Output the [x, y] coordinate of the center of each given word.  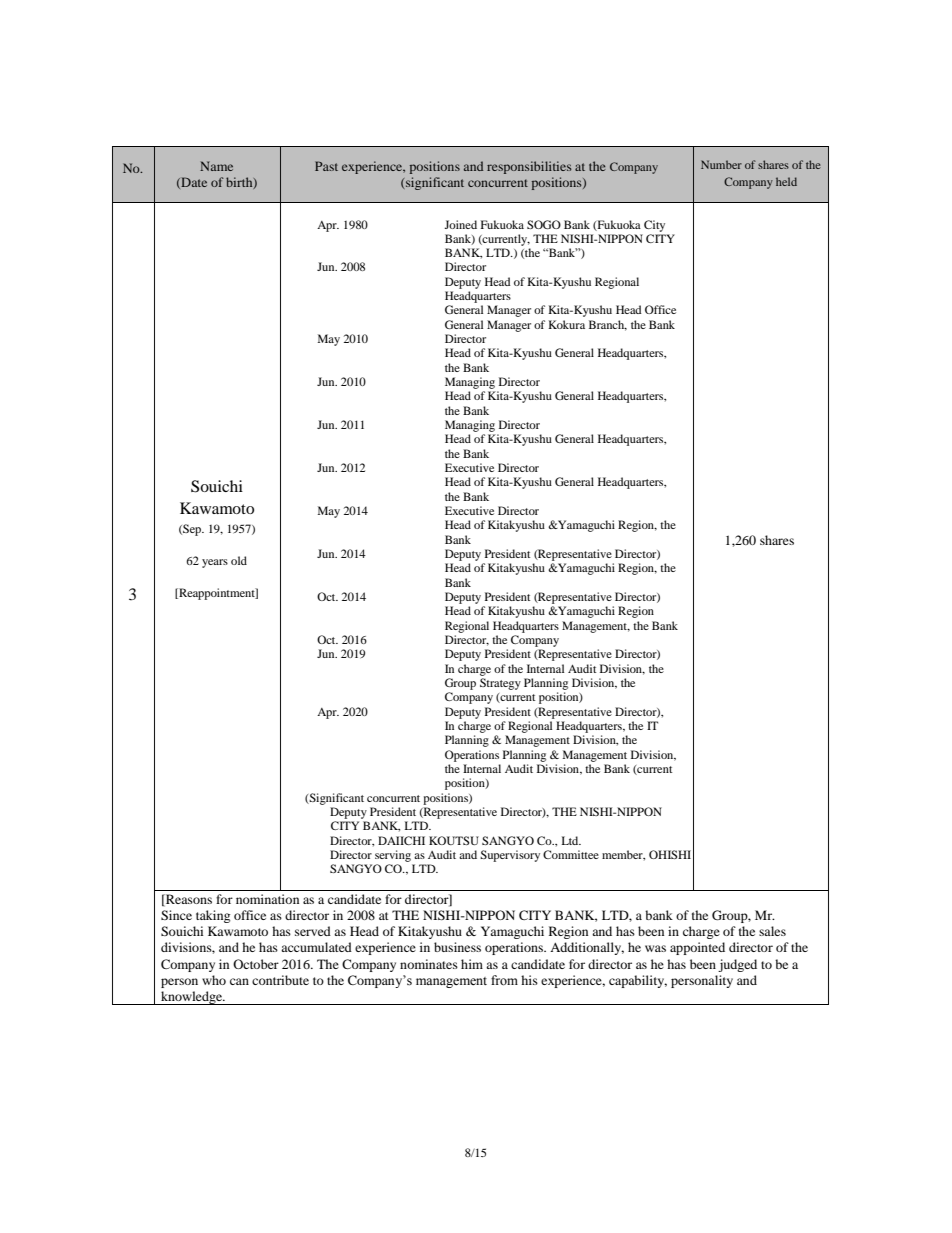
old [239, 560]
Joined [460, 224]
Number [721, 164]
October [256, 964]
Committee [571, 854]
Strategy [500, 684]
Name [216, 166]
